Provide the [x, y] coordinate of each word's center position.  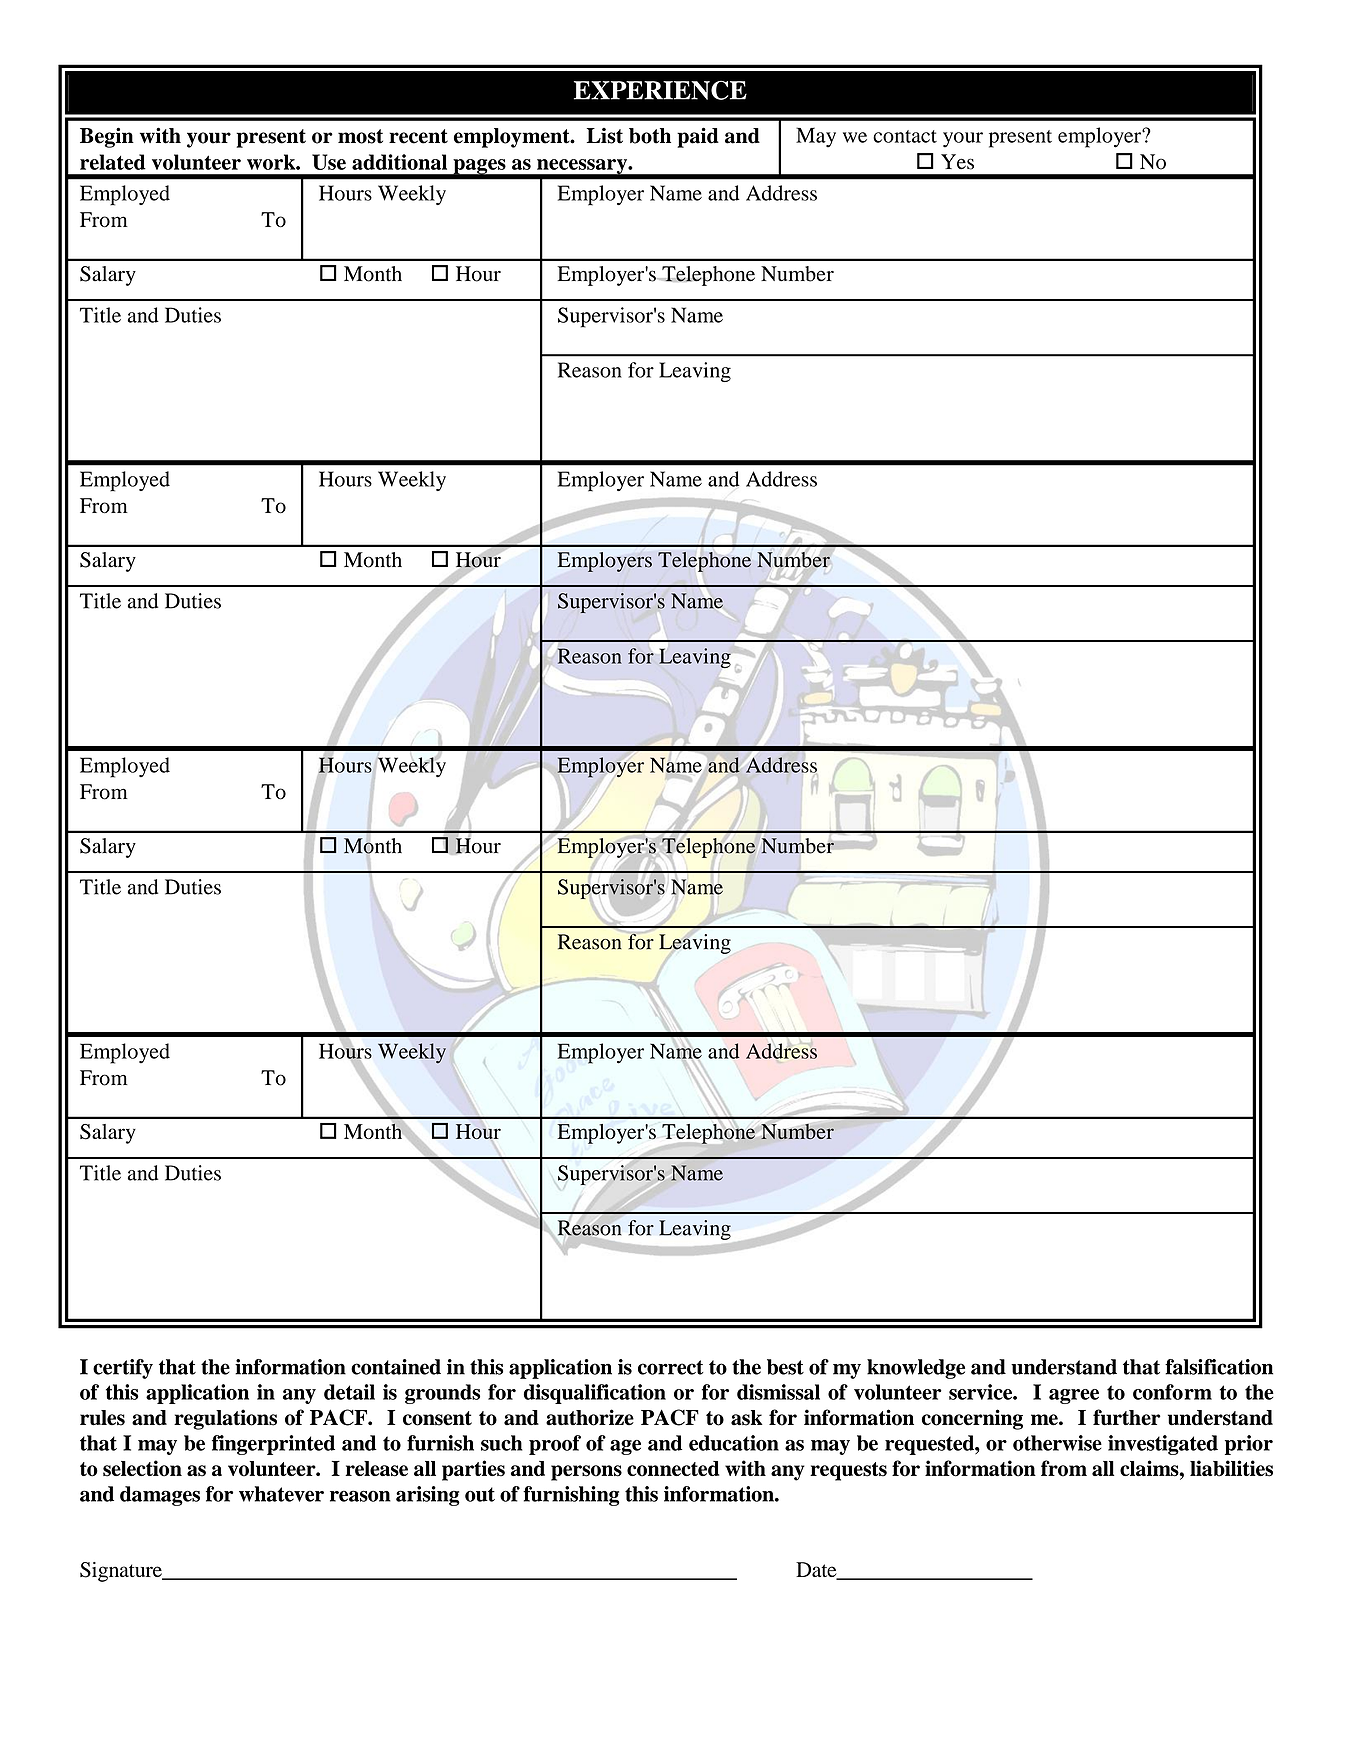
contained [396, 1367]
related [113, 162]
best [785, 1367]
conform [1172, 1392]
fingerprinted [273, 1445]
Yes [957, 162]
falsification [1219, 1367]
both [650, 136]
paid [698, 137]
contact [905, 136]
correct [670, 1367]
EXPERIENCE [660, 90]
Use [329, 162]
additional [399, 162]
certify [123, 1369]
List [605, 136]
